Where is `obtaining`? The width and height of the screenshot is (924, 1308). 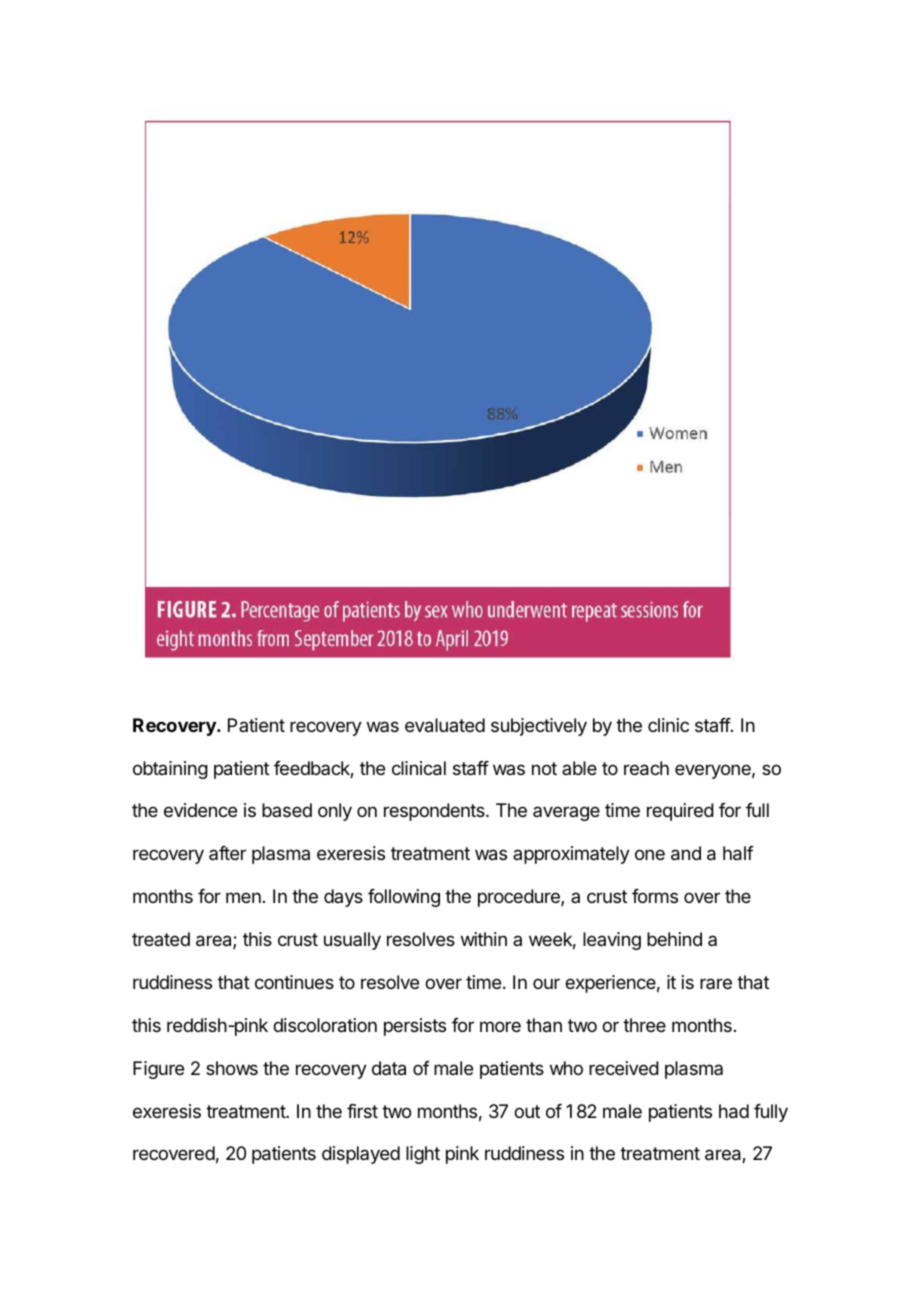
obtaining is located at coordinates (170, 770).
